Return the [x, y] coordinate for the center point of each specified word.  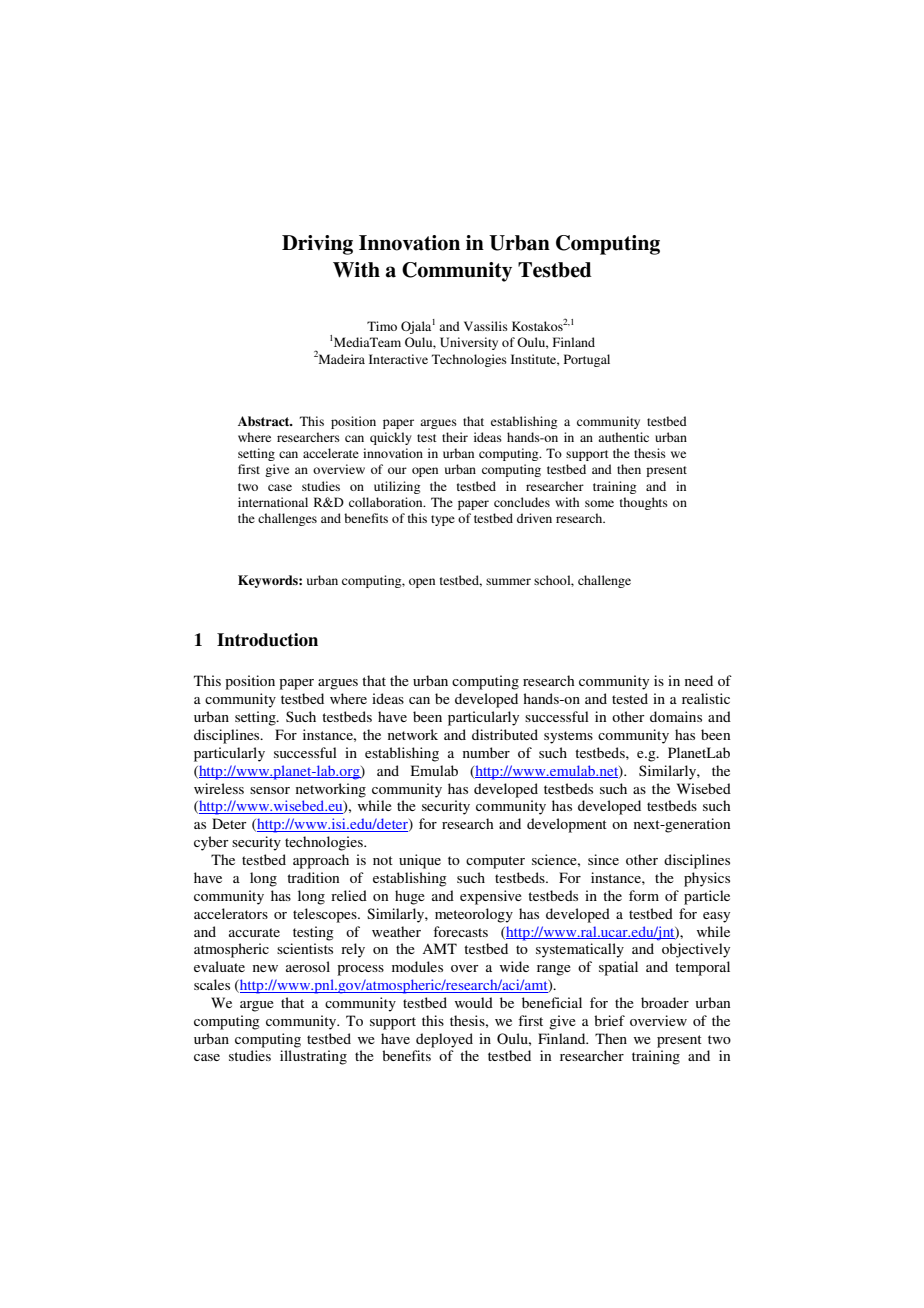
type [443, 520]
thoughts [644, 503]
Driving [317, 245]
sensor [270, 790]
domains [676, 716]
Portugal [587, 360]
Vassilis [486, 326]
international [273, 502]
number [486, 752]
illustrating [313, 1057]
